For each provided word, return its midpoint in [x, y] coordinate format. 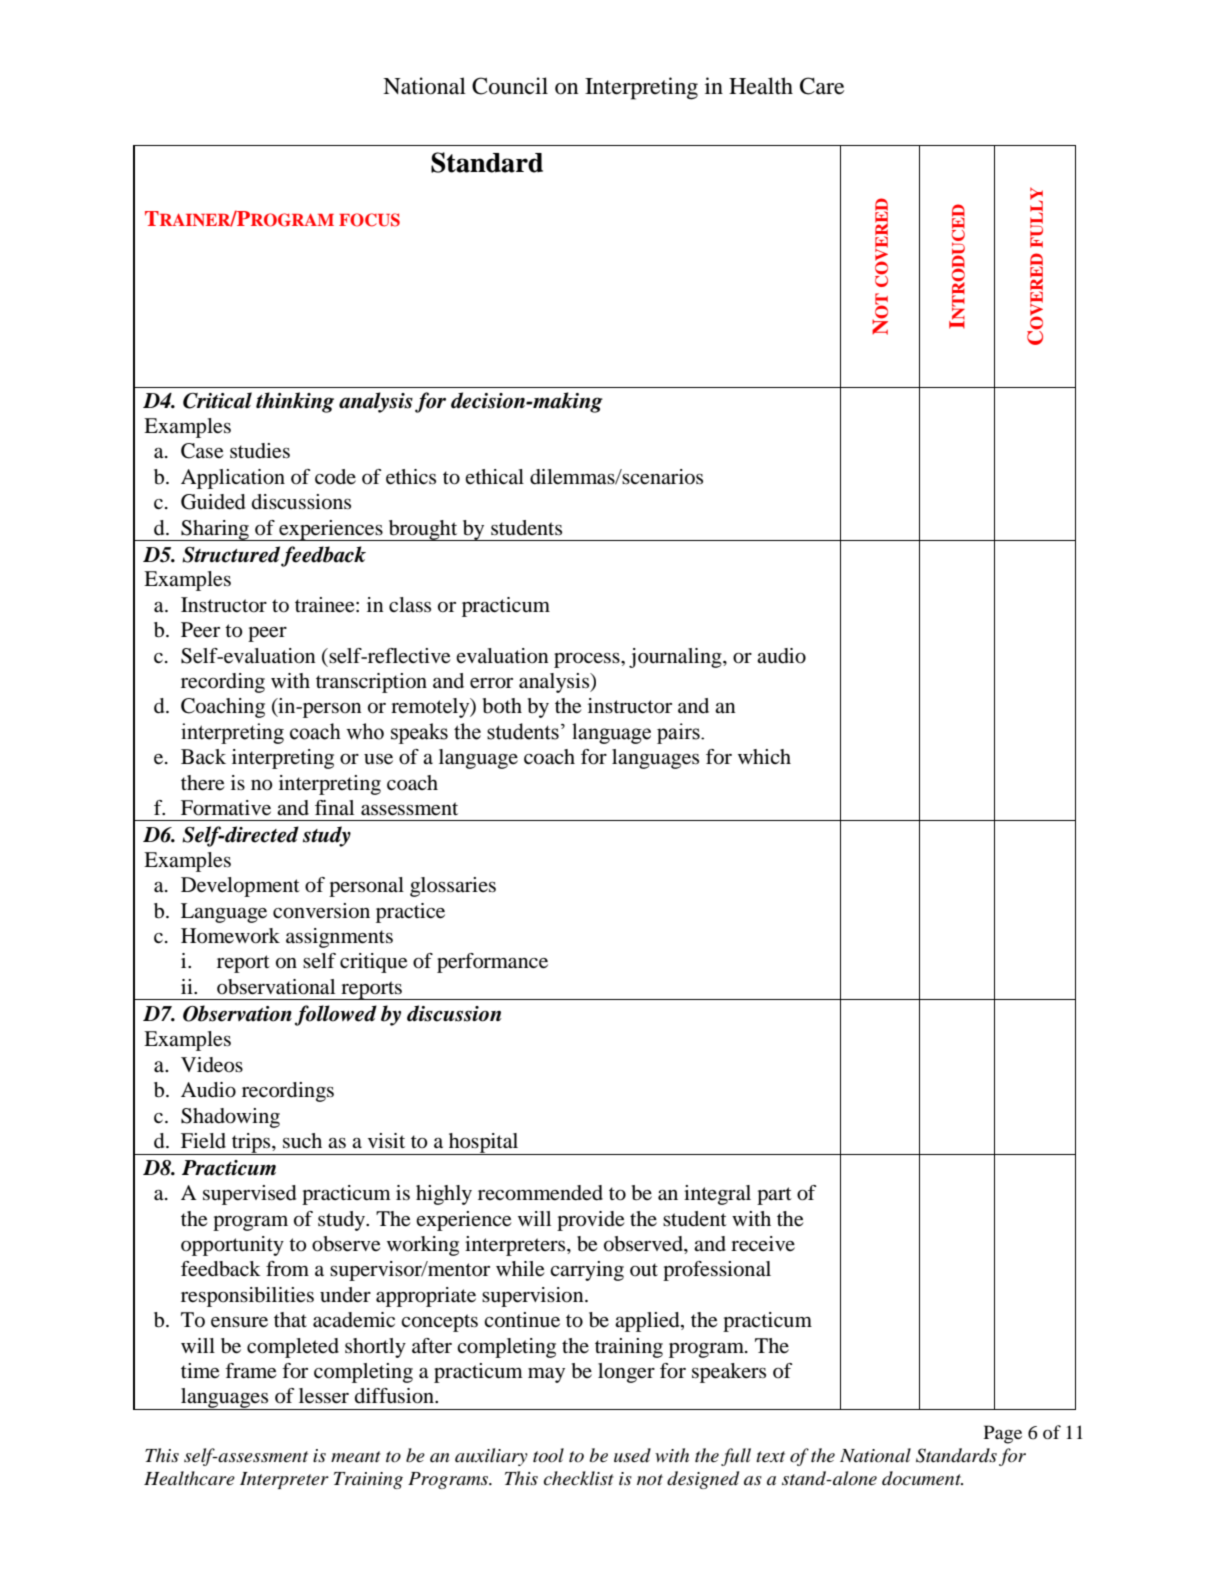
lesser [324, 1396]
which [764, 756]
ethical [494, 476]
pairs [679, 733]
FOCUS [369, 220]
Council [510, 86]
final [334, 807]
